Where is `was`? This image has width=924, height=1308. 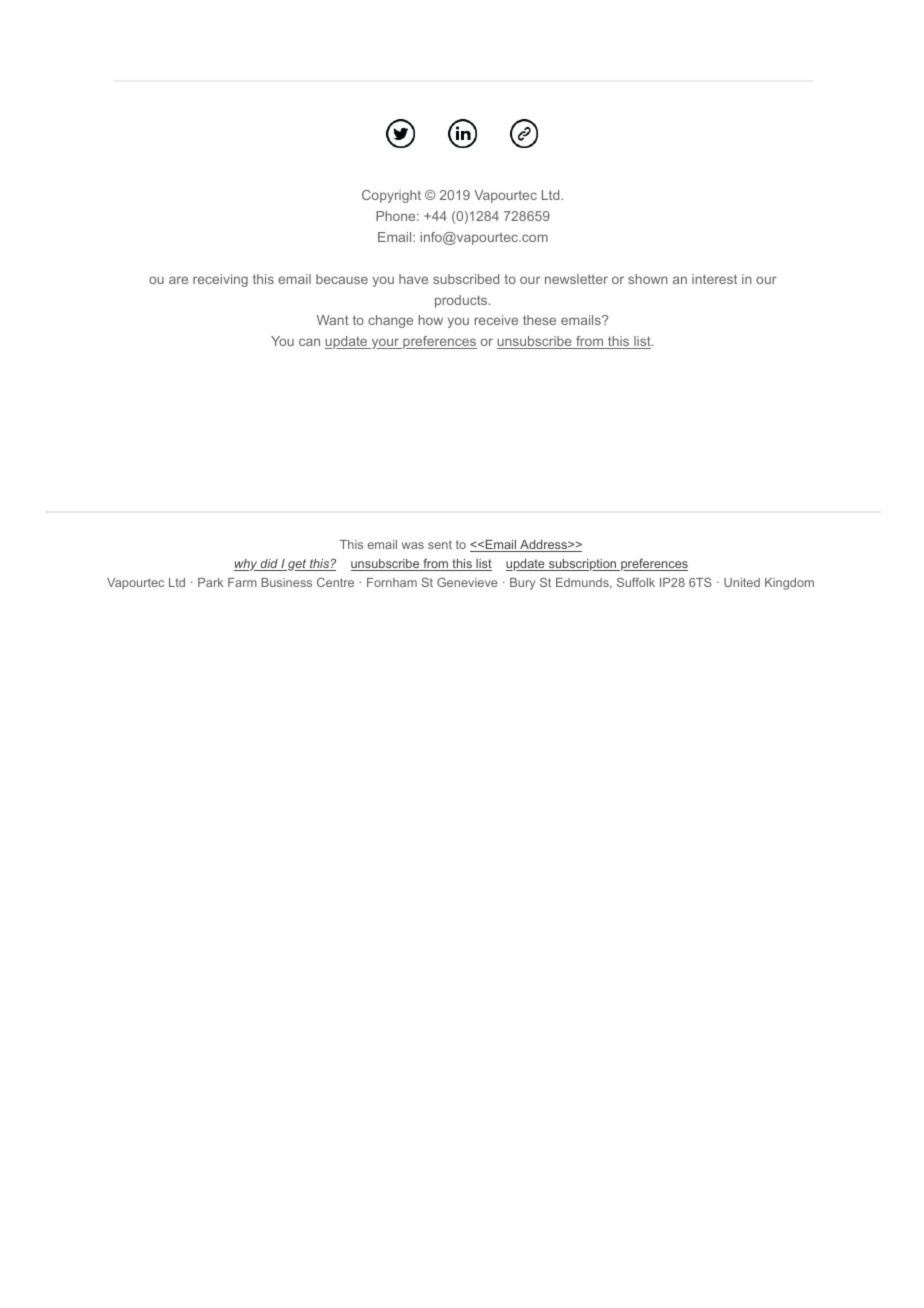
was is located at coordinates (413, 545).
